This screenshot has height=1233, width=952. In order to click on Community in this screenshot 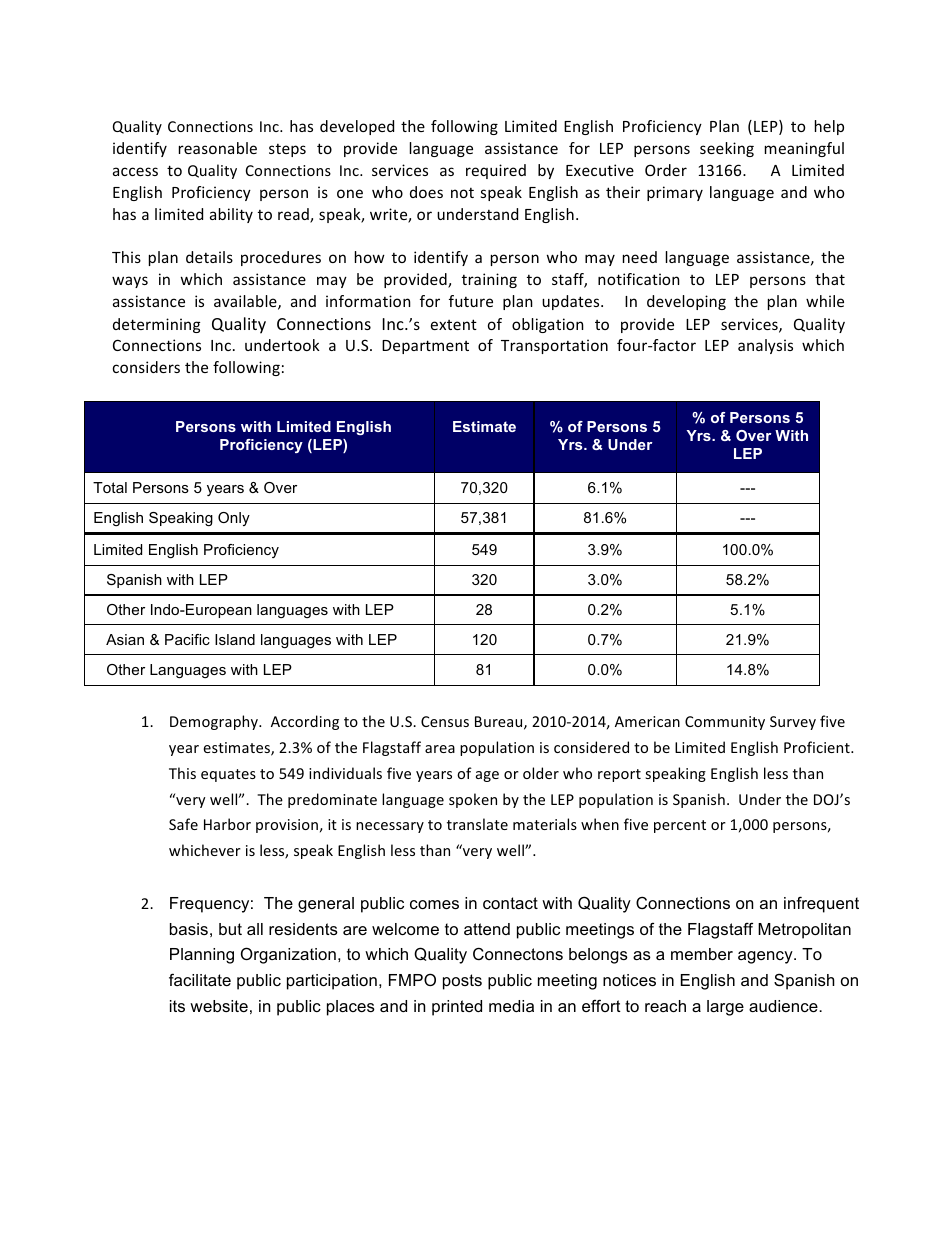, I will do `click(725, 723)`.
